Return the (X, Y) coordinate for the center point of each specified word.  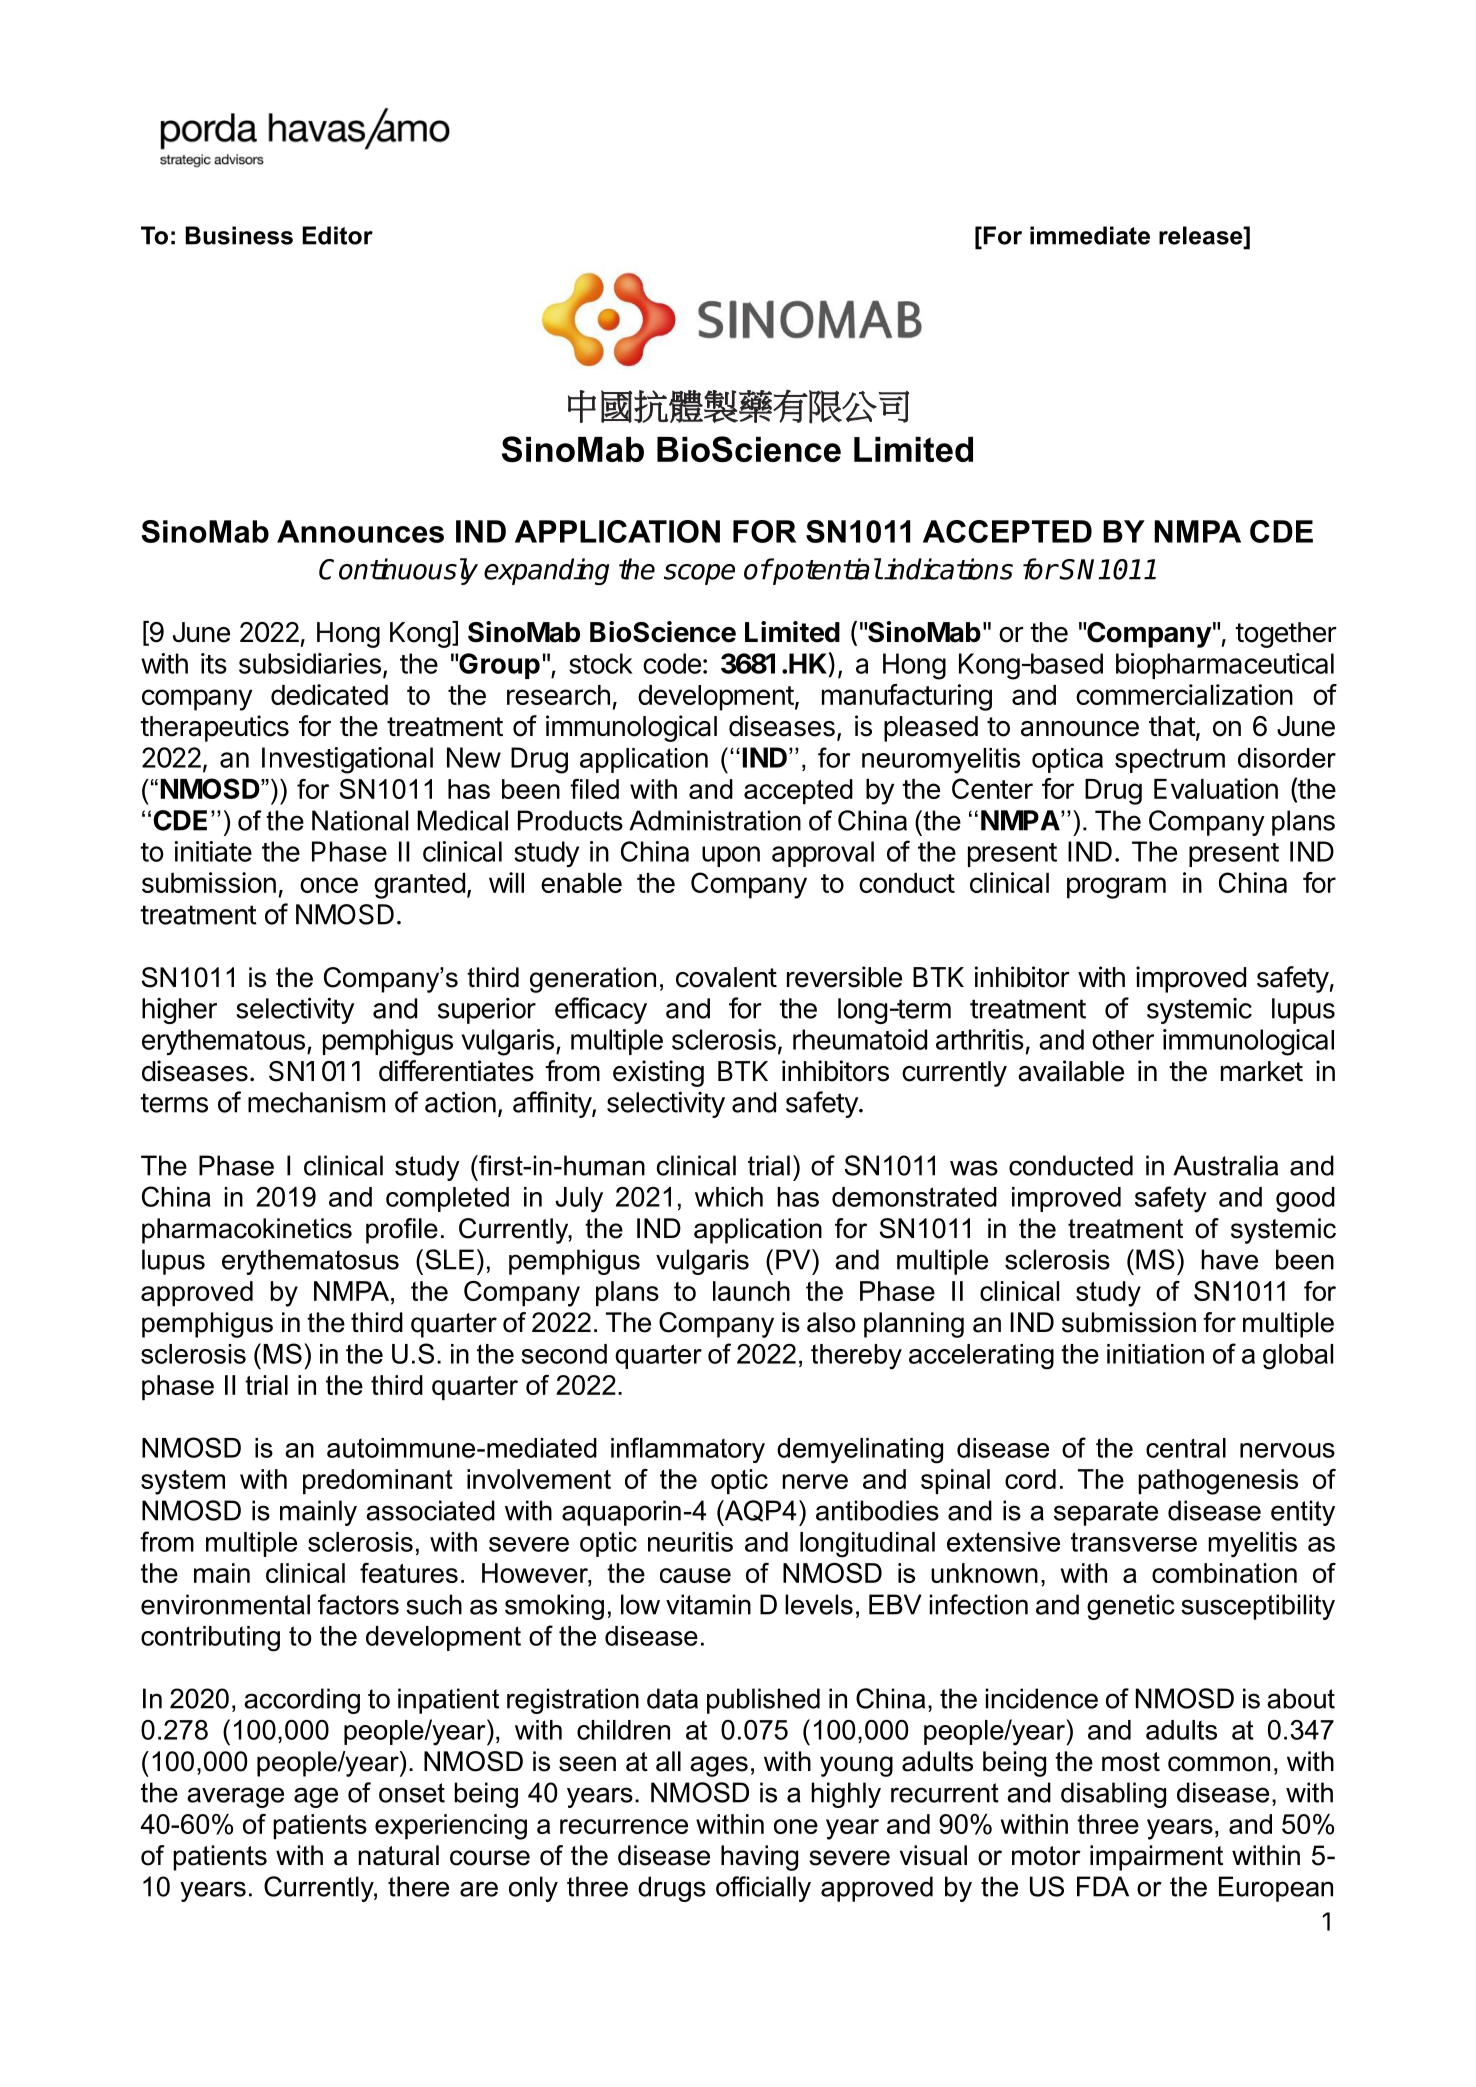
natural (398, 1855)
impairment (1156, 1858)
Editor (337, 235)
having (759, 1858)
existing (658, 1073)
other (1123, 1040)
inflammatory (688, 1450)
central (1186, 1448)
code (672, 663)
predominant (378, 1481)
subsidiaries (310, 663)
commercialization (1184, 694)
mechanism (316, 1102)
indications (948, 569)
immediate (1090, 235)
